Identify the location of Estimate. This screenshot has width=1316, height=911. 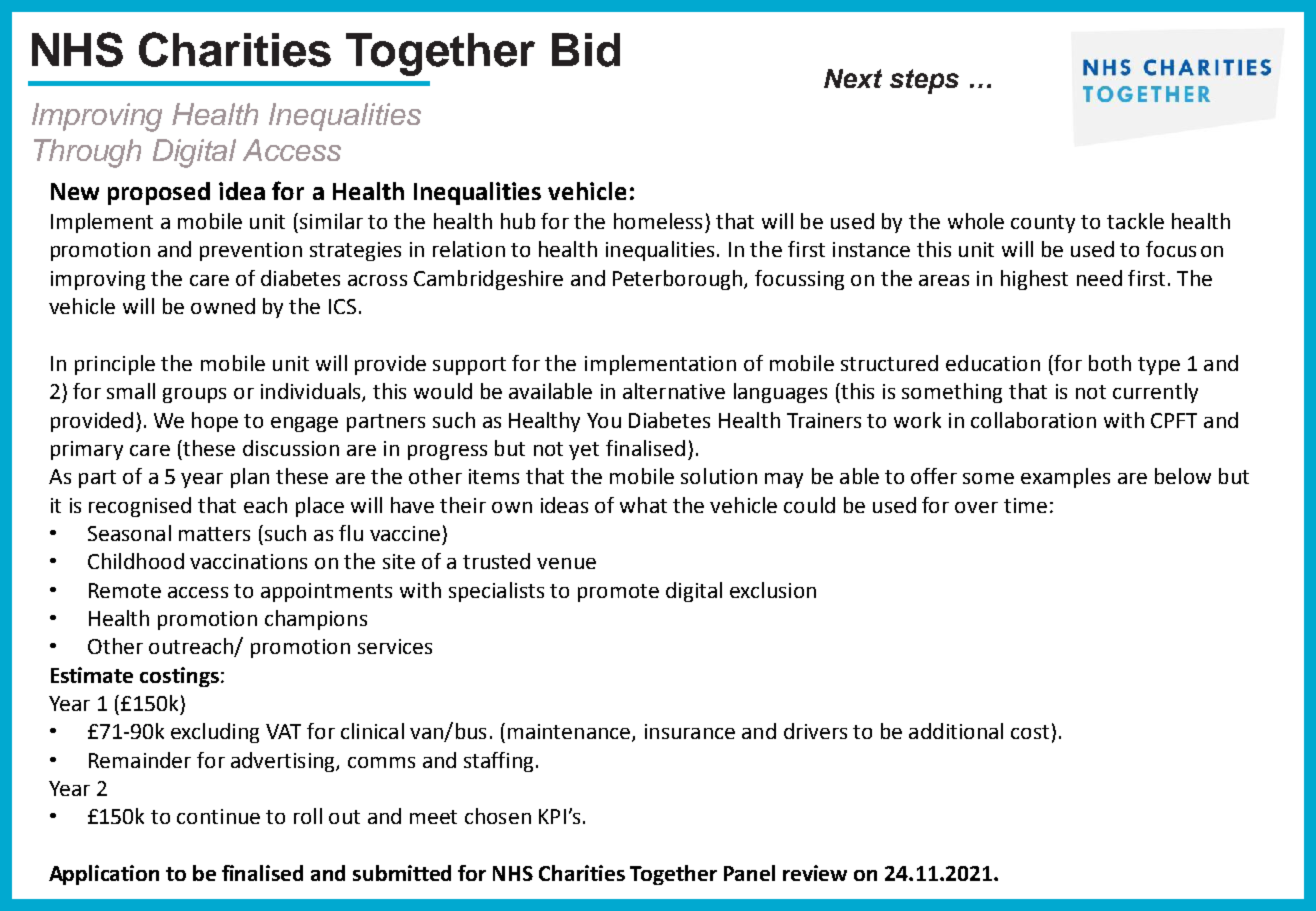
(92, 675).
